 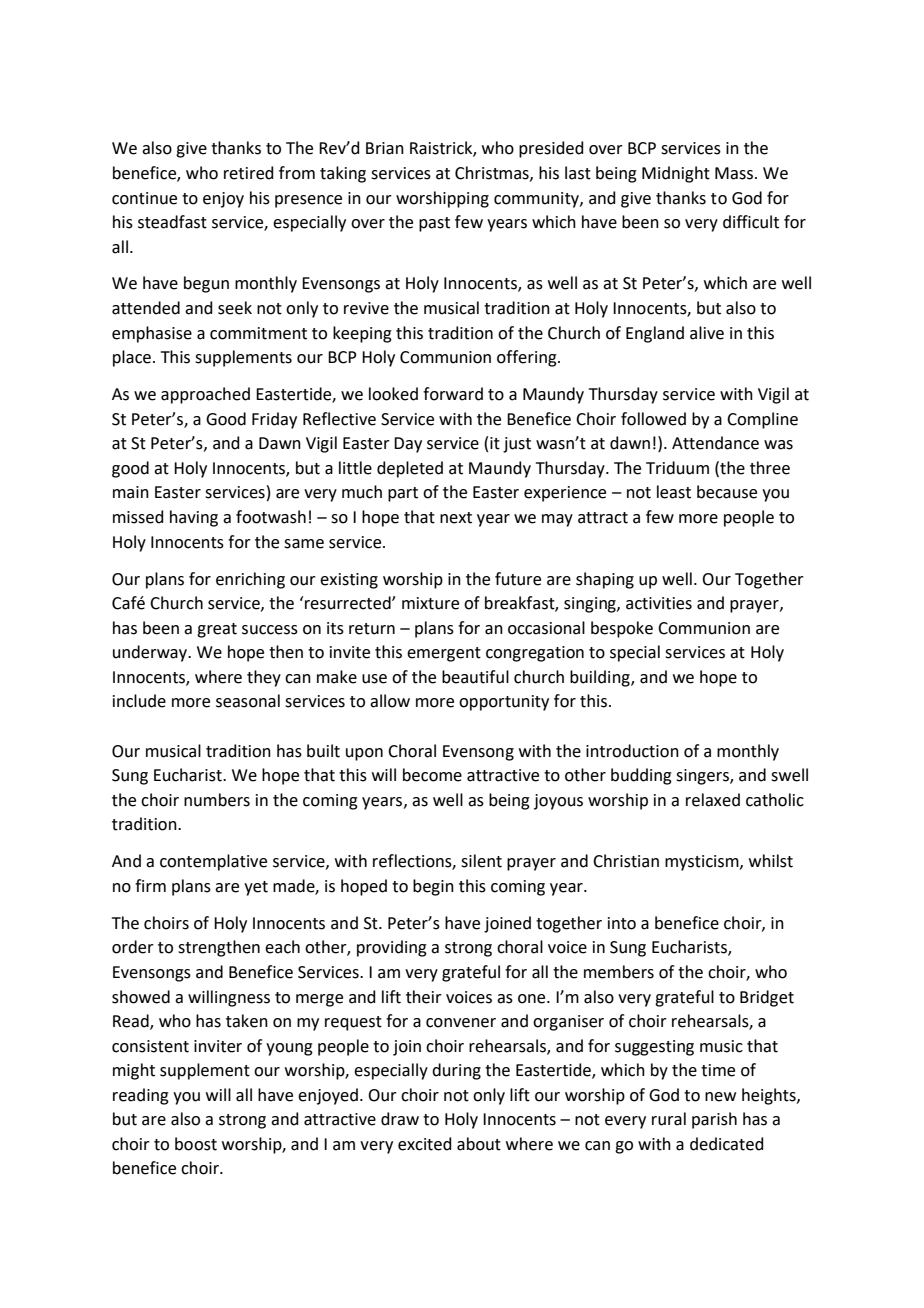 I want to click on boost, so click(x=196, y=1144).
